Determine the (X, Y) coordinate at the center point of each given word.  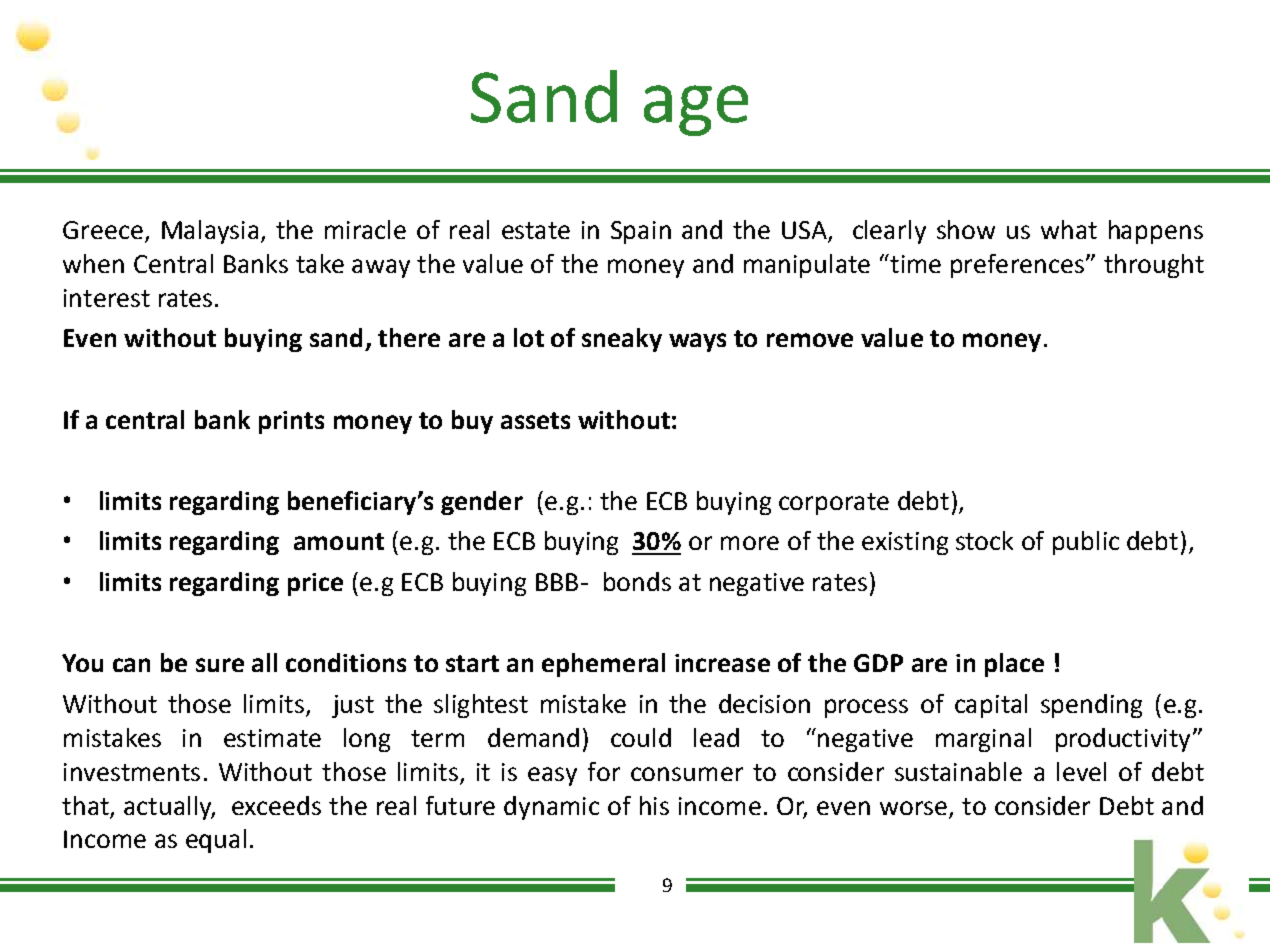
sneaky (622, 340)
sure (220, 665)
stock (984, 540)
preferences (1017, 266)
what (1069, 229)
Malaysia (210, 232)
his (654, 805)
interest (107, 298)
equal (216, 841)
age (696, 110)
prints (291, 422)
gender (482, 503)
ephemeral (603, 665)
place (1014, 665)
